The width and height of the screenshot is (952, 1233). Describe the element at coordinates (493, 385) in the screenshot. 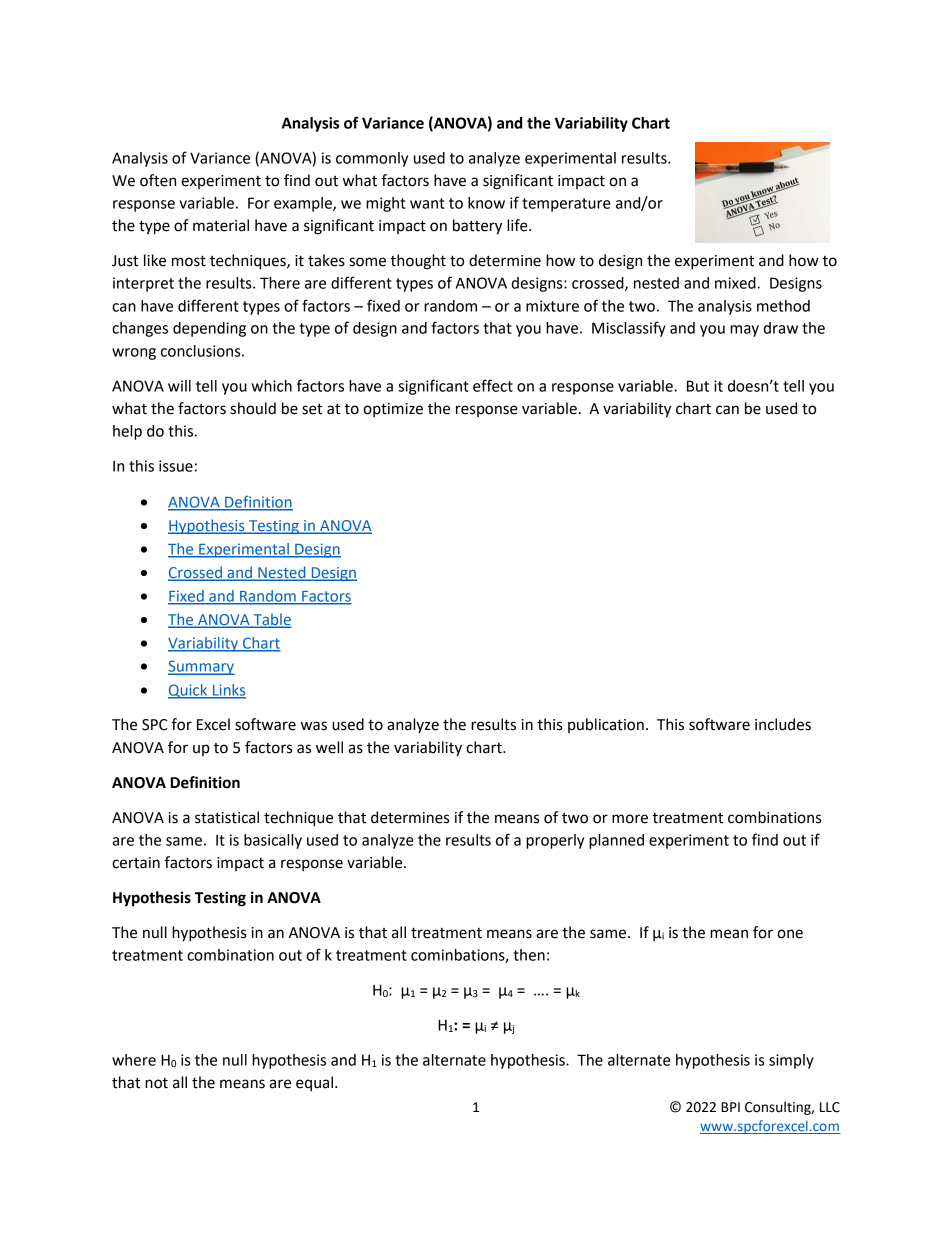

I see `effect` at that location.
